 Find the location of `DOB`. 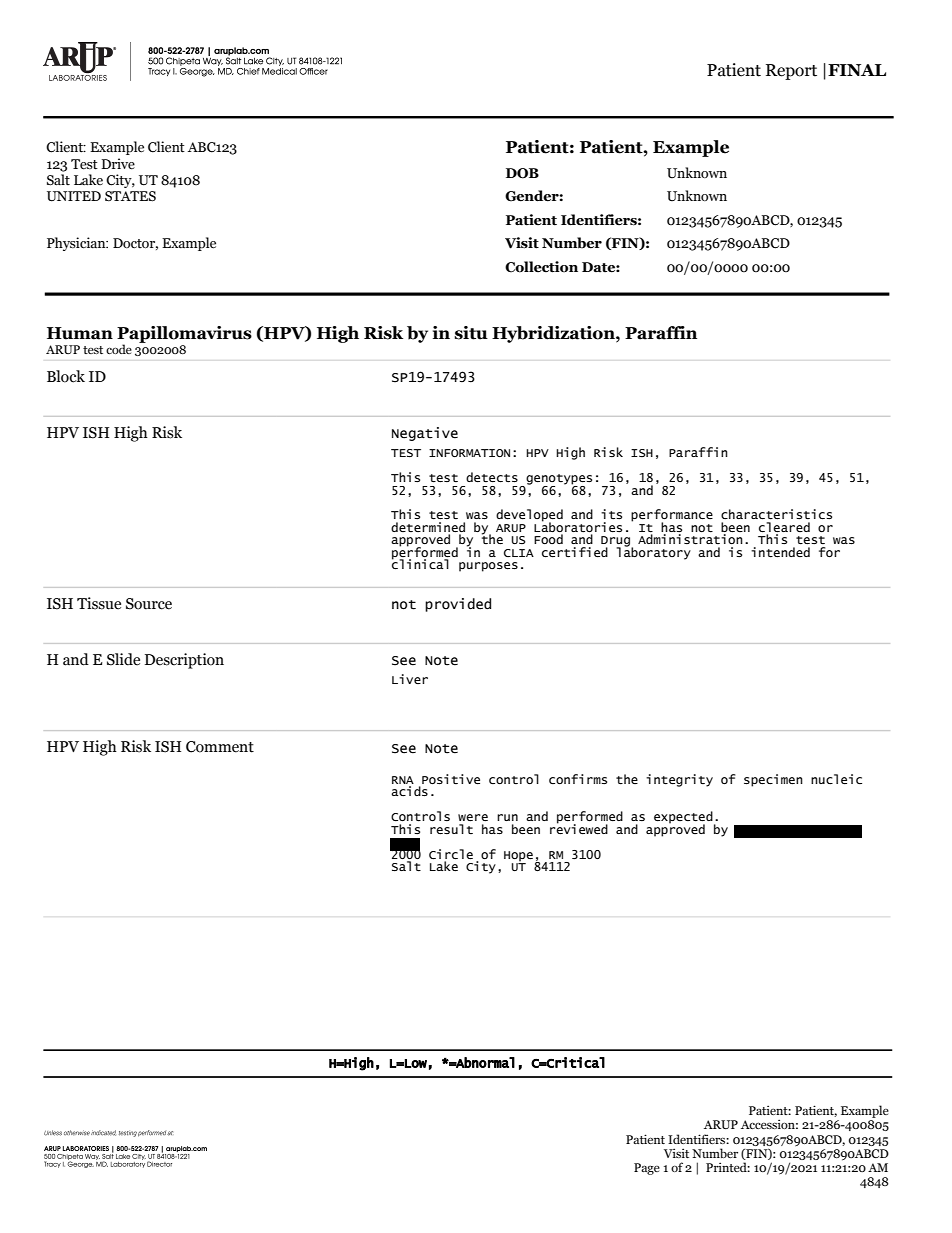

DOB is located at coordinates (522, 173).
